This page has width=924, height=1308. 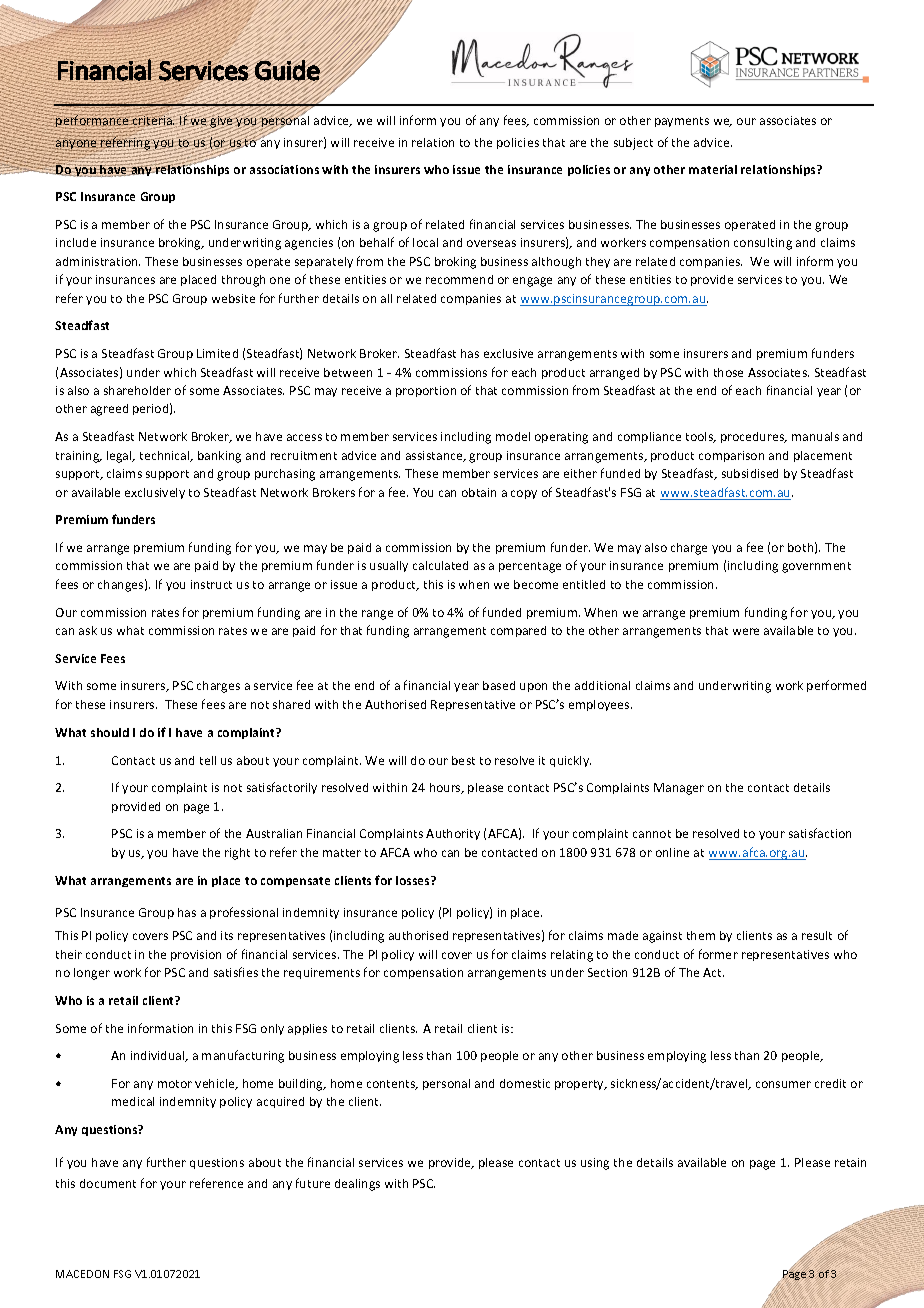 What do you see at coordinates (77, 146) in the page?
I see `anyone` at bounding box center [77, 146].
